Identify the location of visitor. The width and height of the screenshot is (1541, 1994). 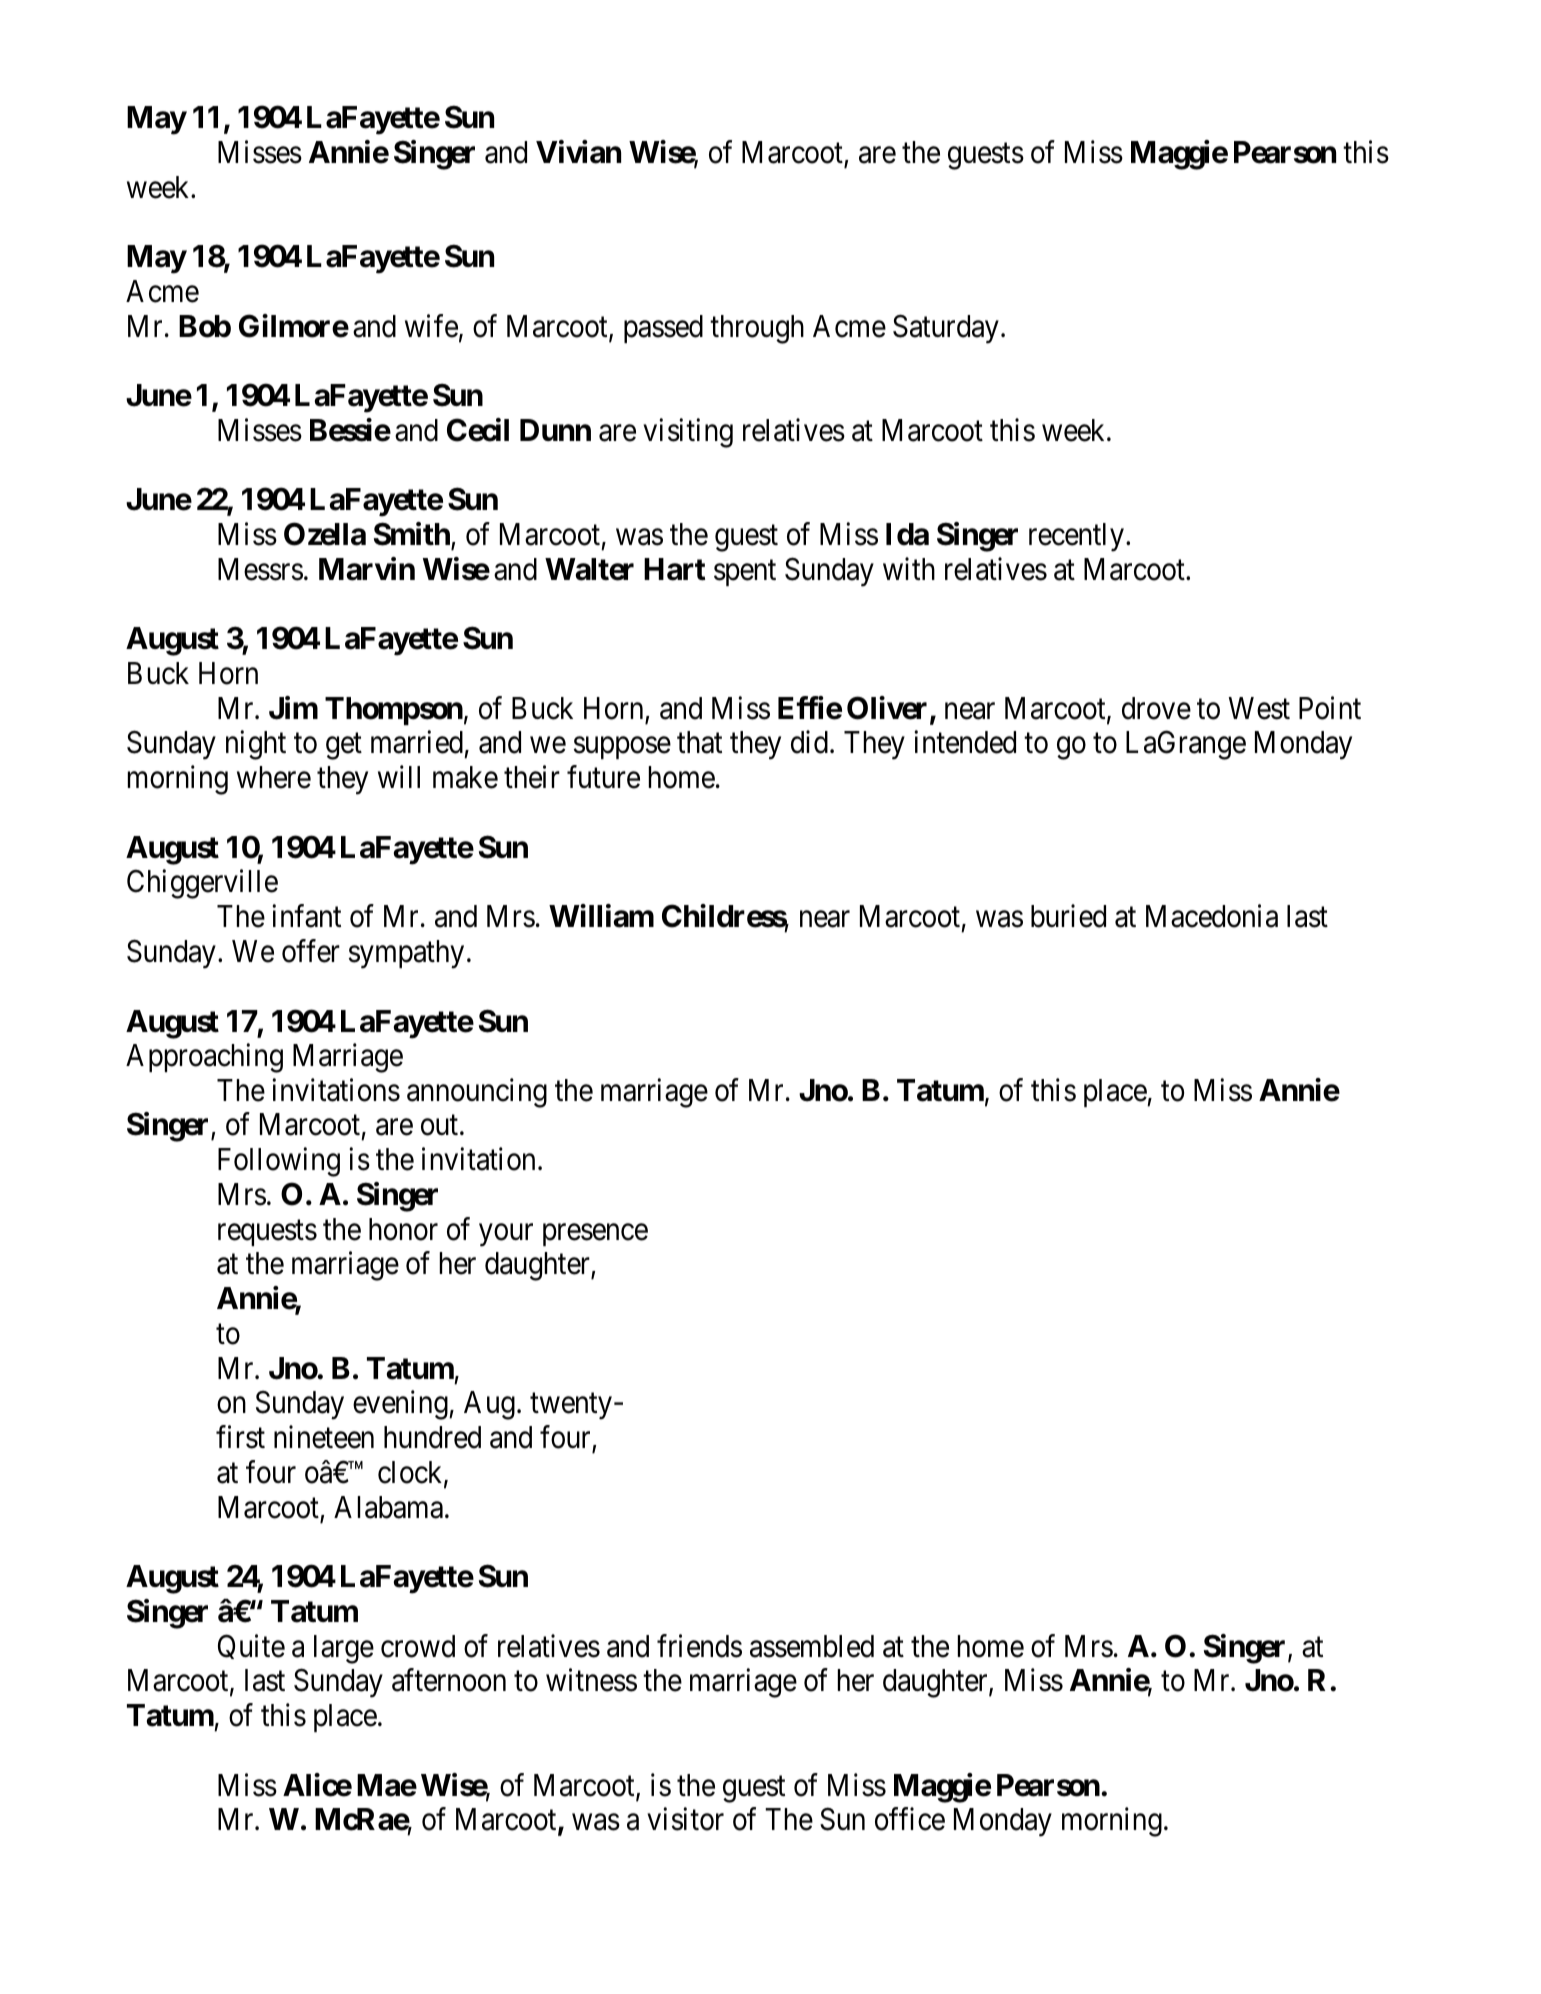
(685, 1819).
